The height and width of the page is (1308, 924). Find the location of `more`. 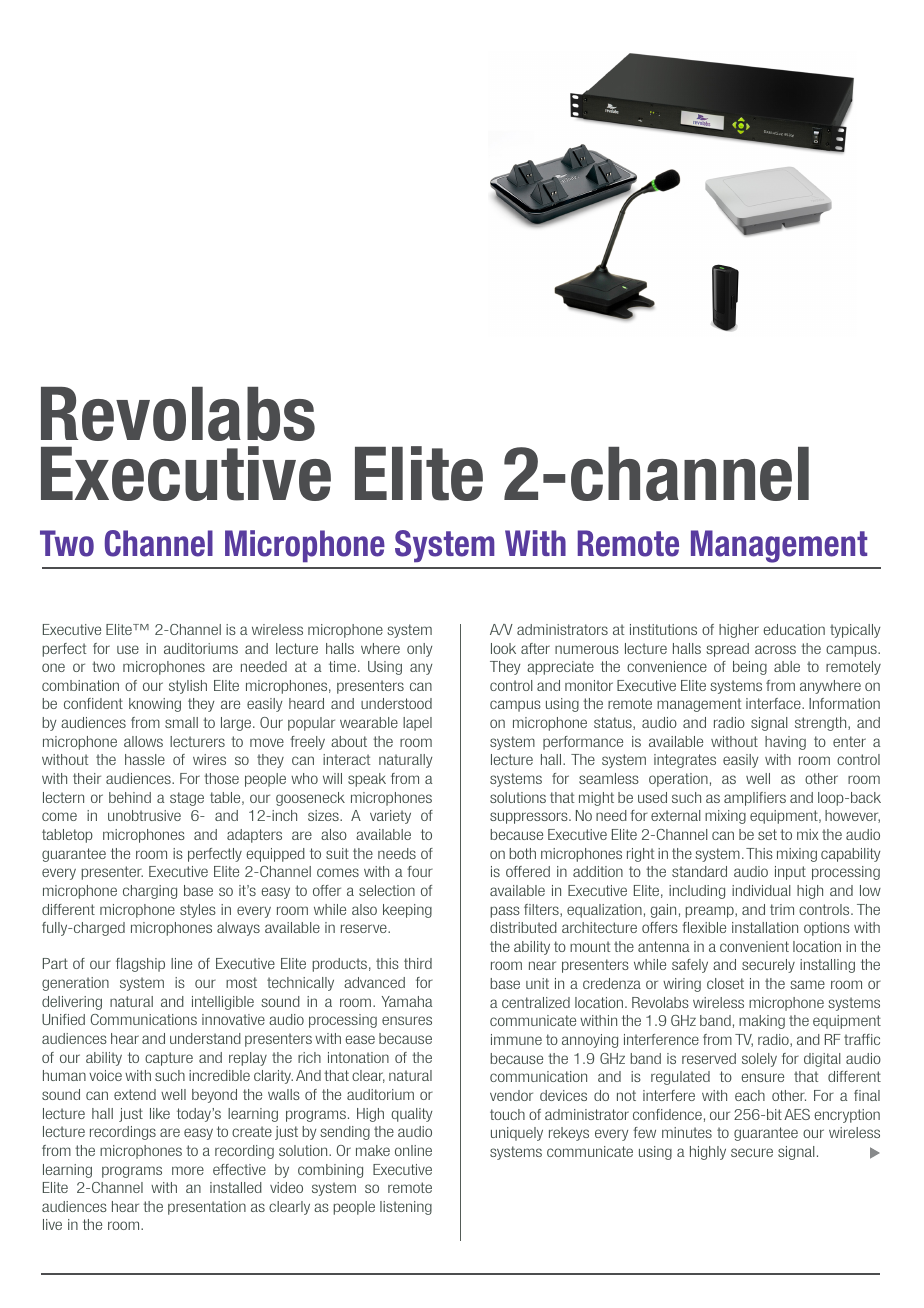

more is located at coordinates (188, 1170).
